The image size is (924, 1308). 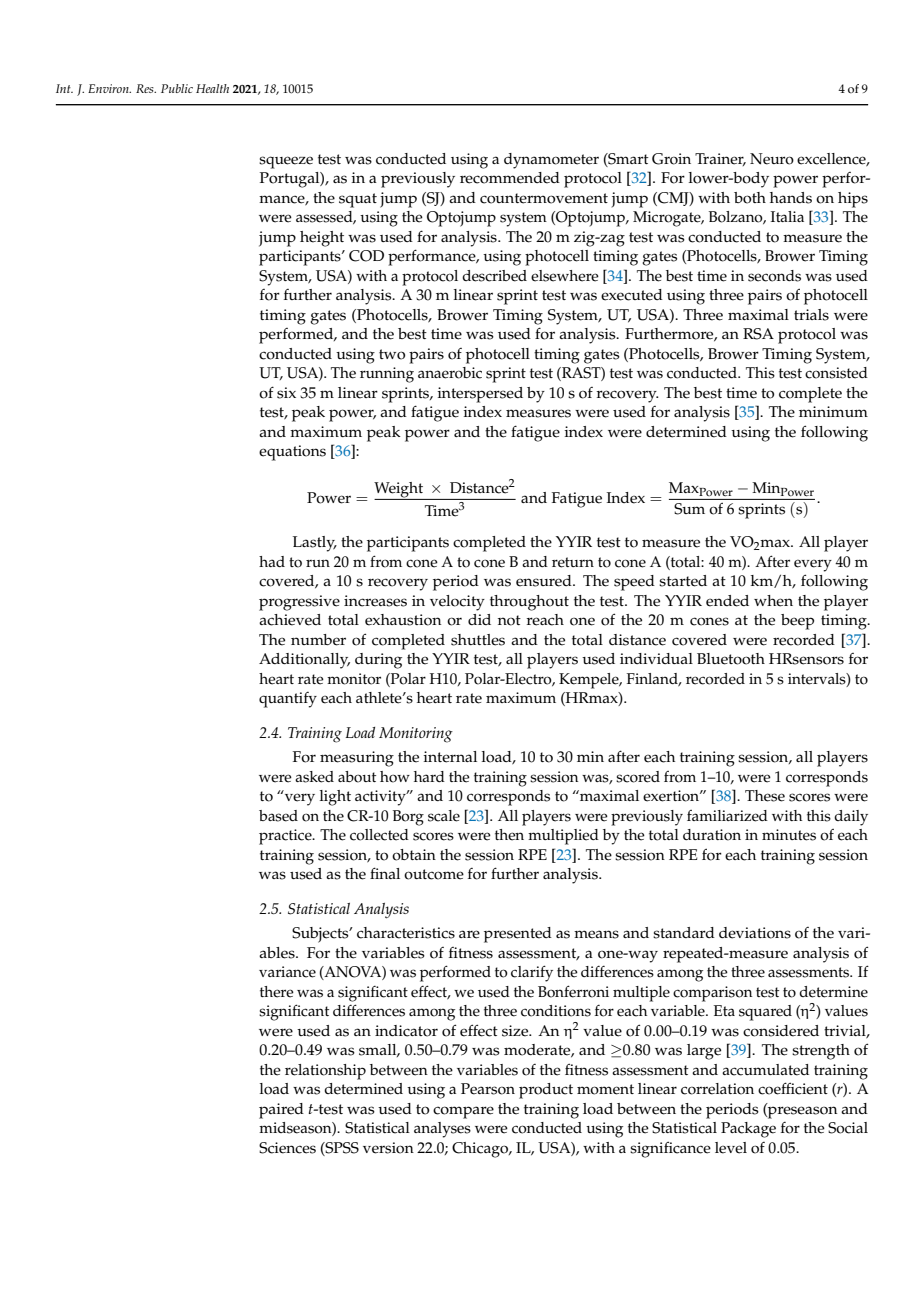 What do you see at coordinates (281, 1111) in the image?
I see `paired` at bounding box center [281, 1111].
